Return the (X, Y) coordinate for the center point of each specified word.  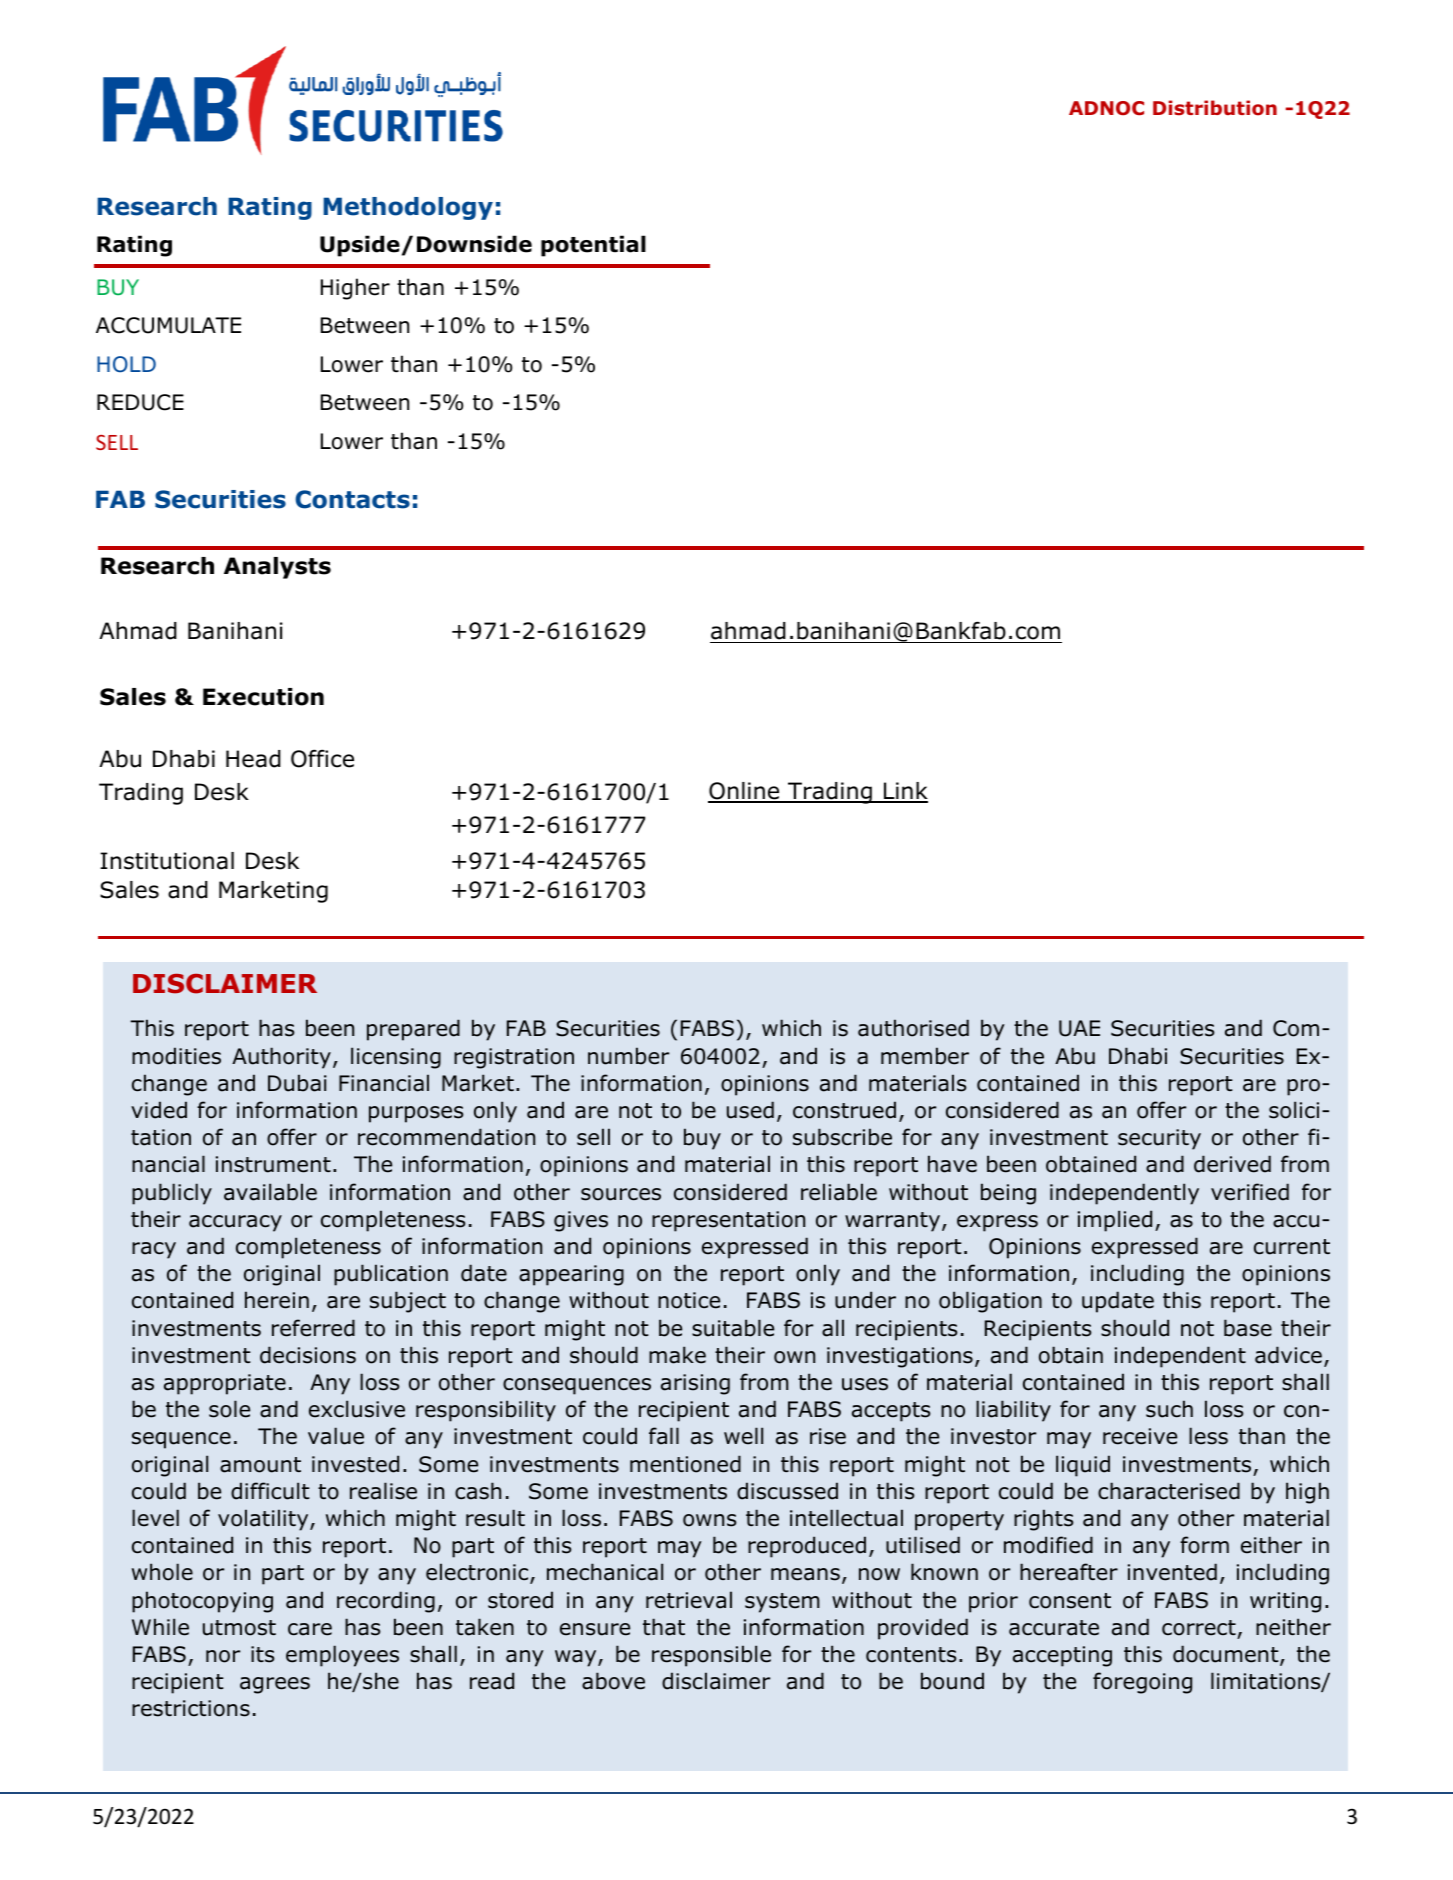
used (750, 1110)
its (262, 1654)
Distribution (1215, 108)
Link (904, 792)
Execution (263, 697)
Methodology (408, 208)
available (270, 1192)
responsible (711, 1656)
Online (745, 792)
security (1159, 1139)
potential (593, 246)
